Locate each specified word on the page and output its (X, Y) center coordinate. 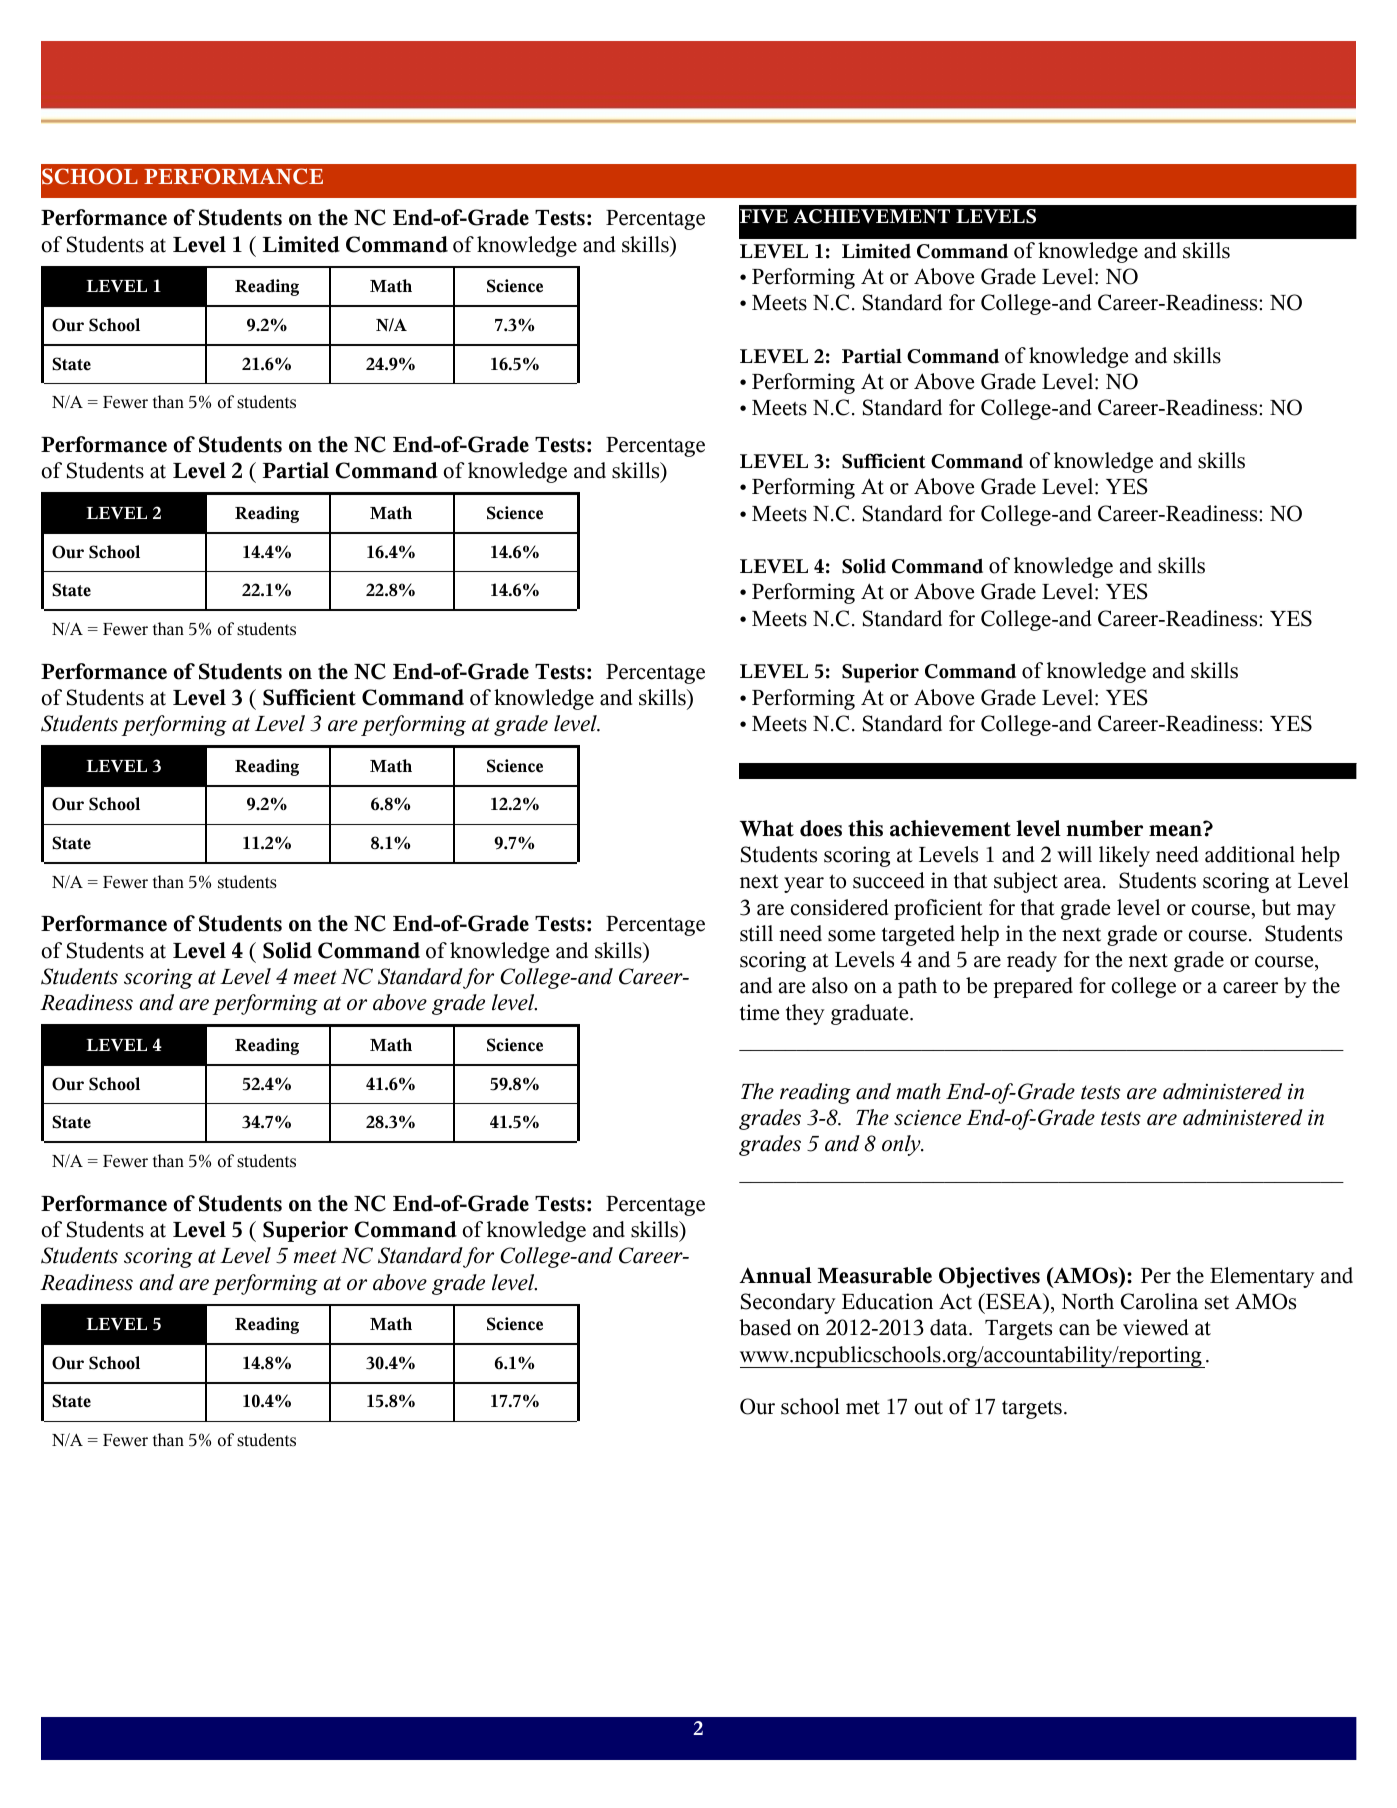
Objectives (989, 1277)
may (1316, 912)
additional (1250, 854)
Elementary (1262, 1277)
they (805, 1014)
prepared (1033, 987)
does (821, 828)
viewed (1155, 1327)
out (928, 1408)
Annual (775, 1275)
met (863, 1407)
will (1074, 854)
